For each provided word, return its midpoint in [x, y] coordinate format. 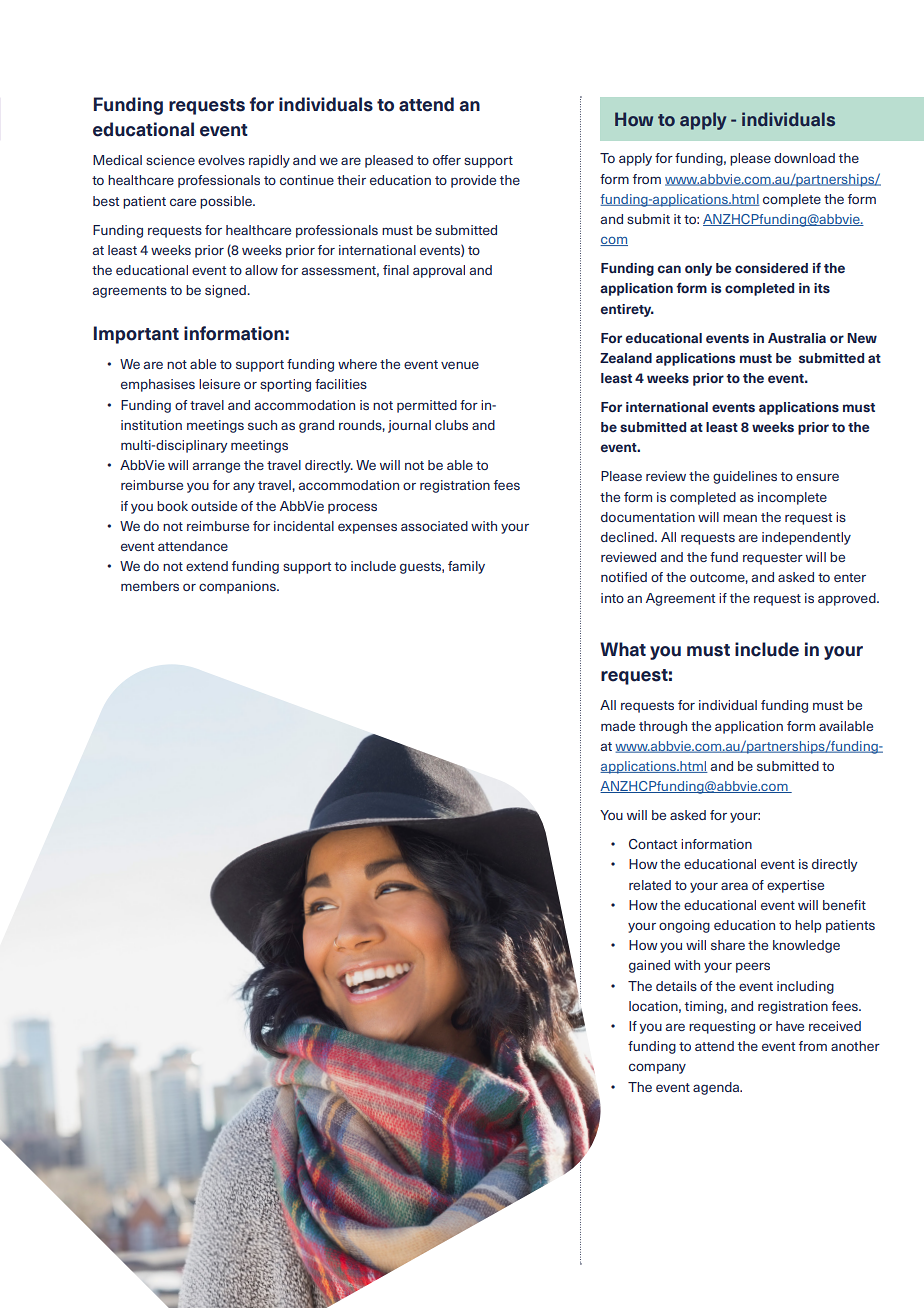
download [804, 158]
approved [848, 599]
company [657, 1068]
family [466, 567]
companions [238, 587]
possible [227, 202]
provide [473, 181]
